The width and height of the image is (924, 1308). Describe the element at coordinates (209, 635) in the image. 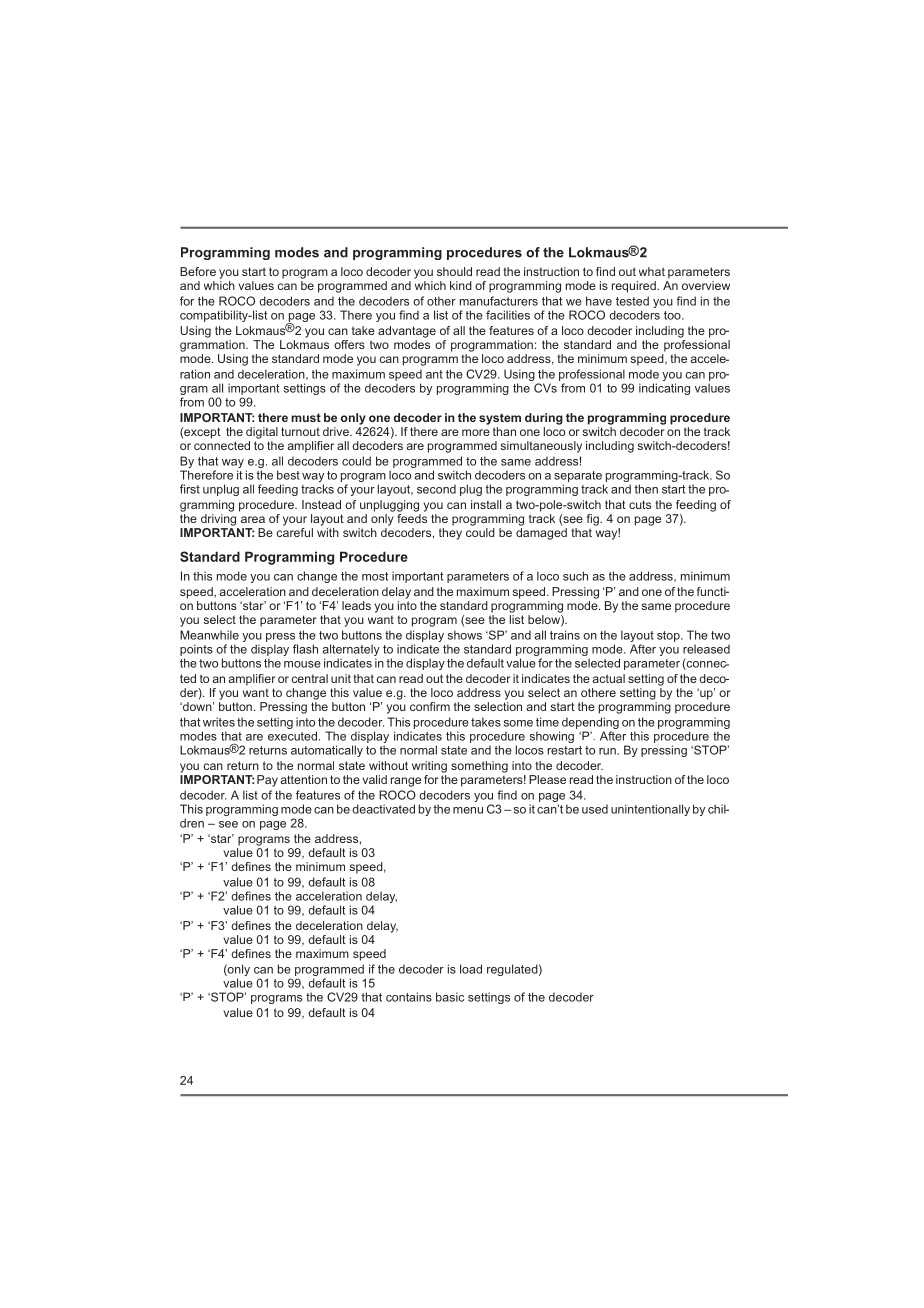

I see `Meanwhile` at that location.
